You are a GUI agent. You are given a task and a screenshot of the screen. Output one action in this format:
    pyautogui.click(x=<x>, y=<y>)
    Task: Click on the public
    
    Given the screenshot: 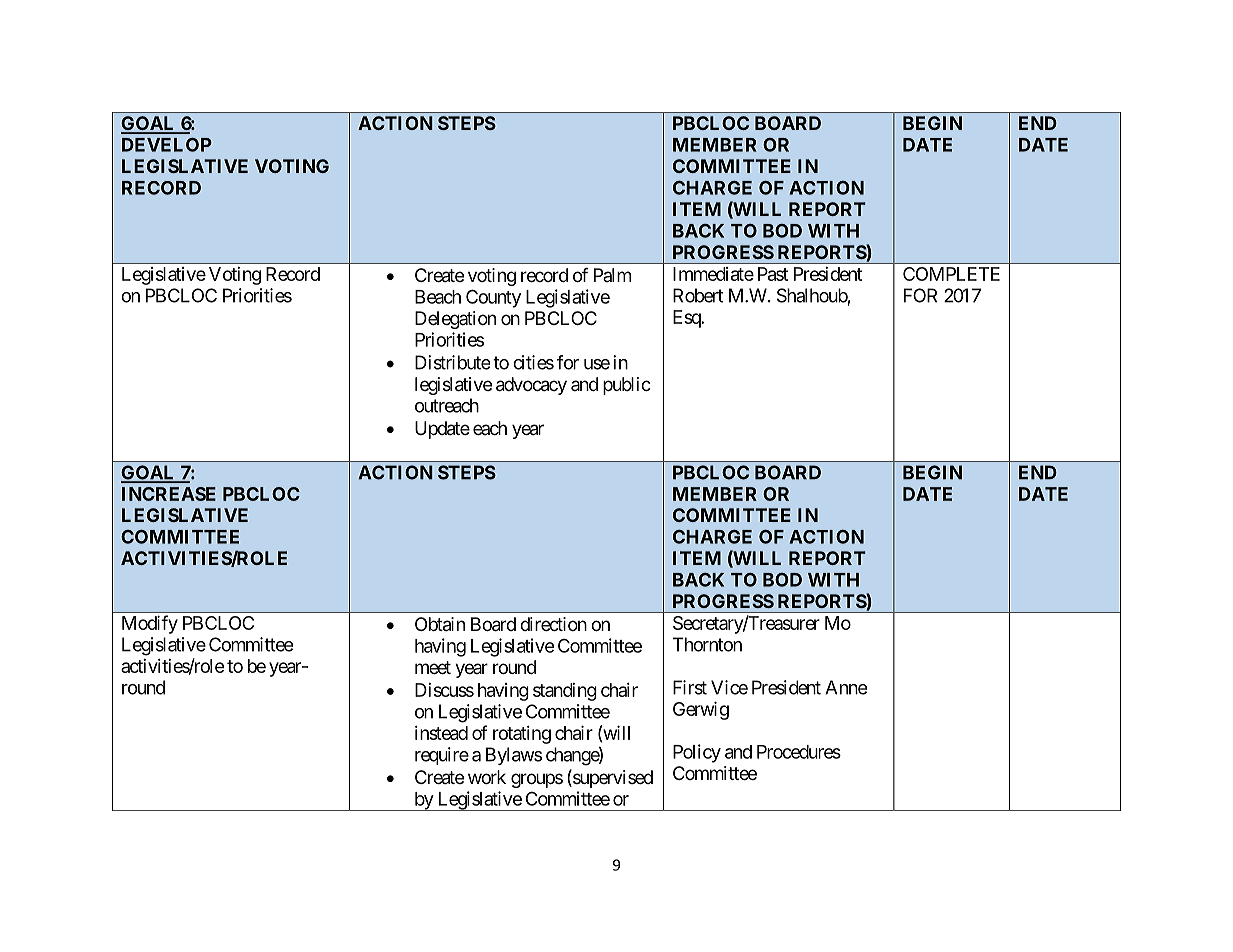 What is the action you would take?
    pyautogui.click(x=627, y=386)
